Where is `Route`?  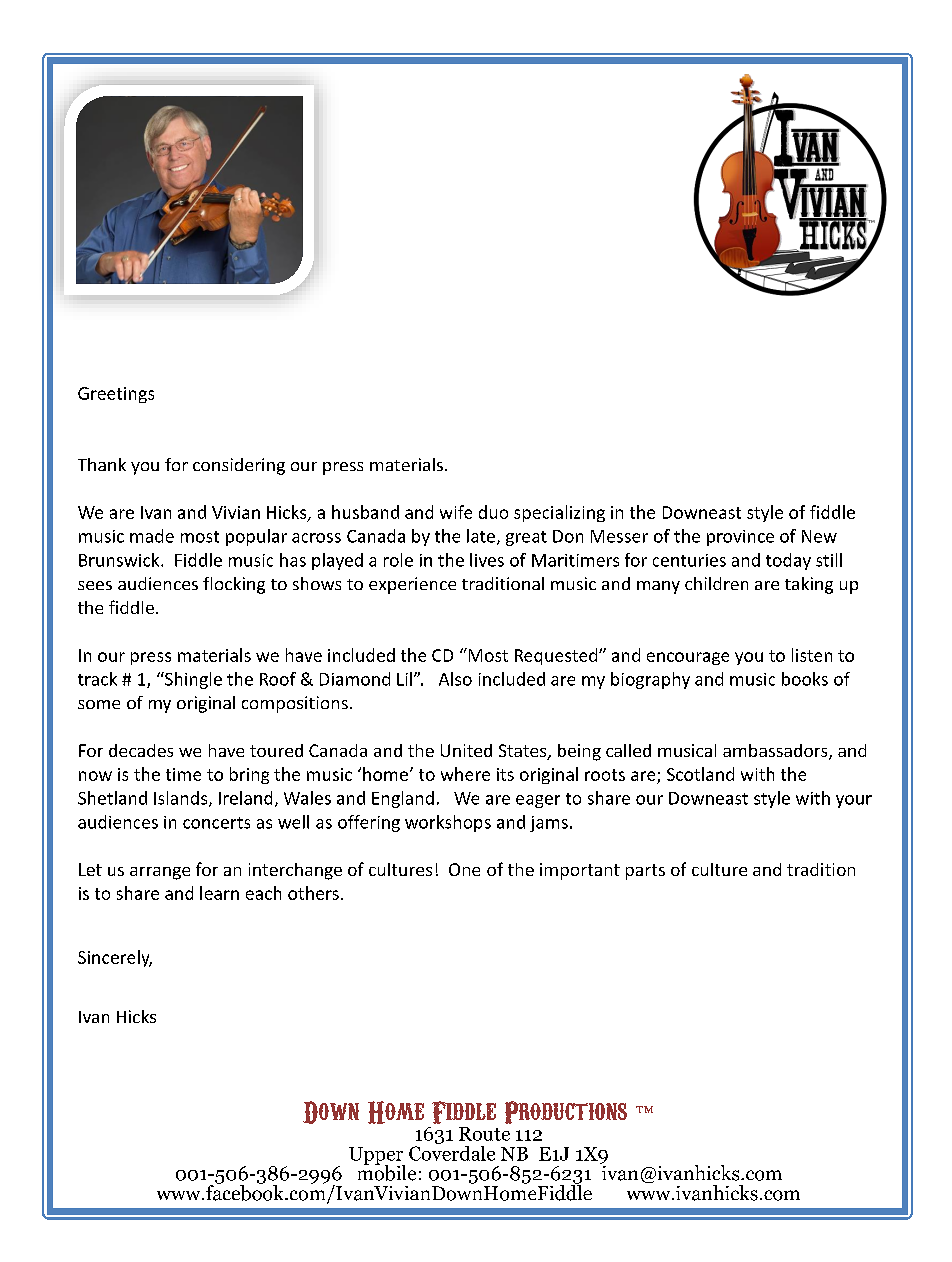 Route is located at coordinates (484, 1134).
